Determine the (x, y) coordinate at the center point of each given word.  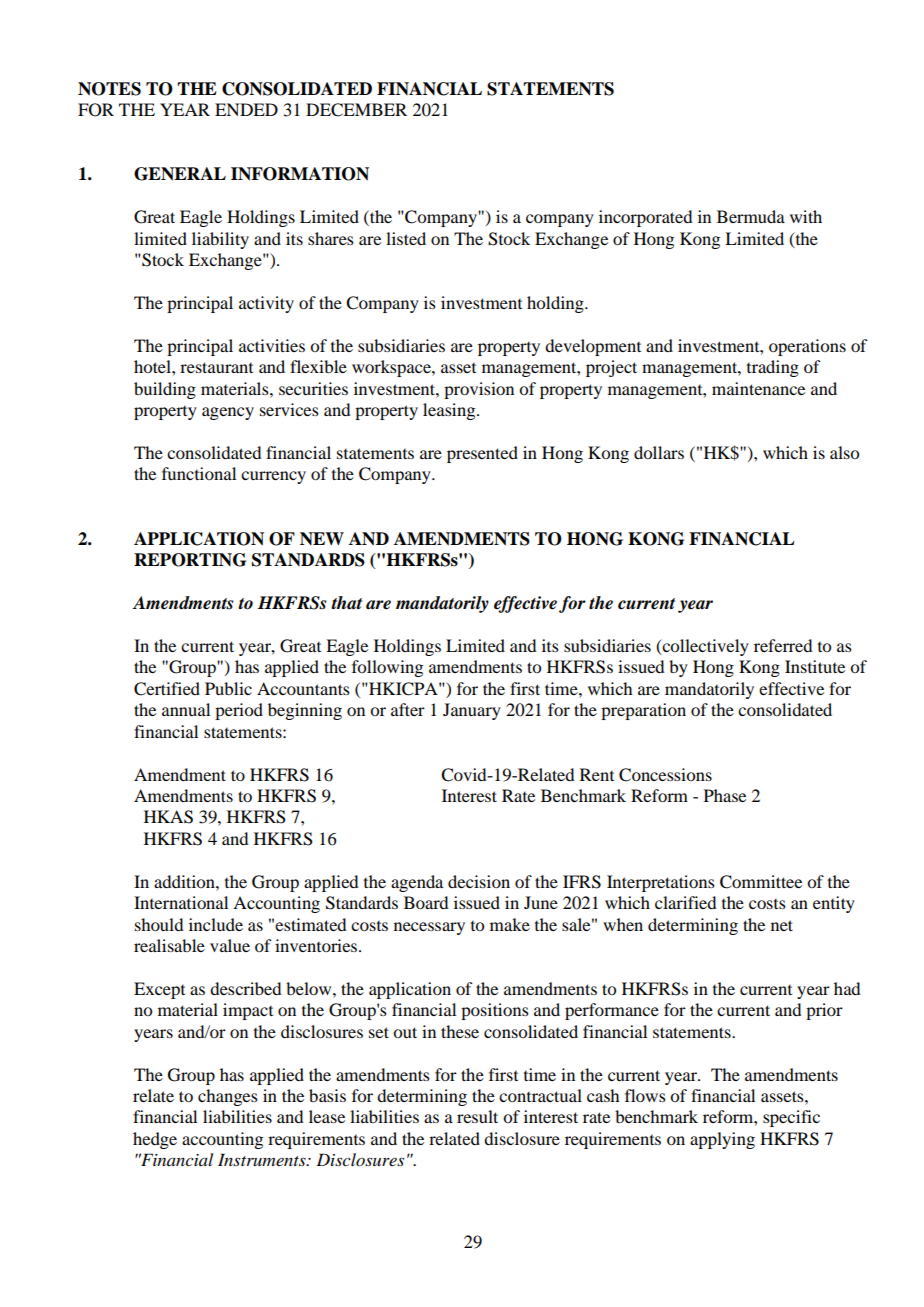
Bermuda (751, 216)
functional (199, 473)
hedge (155, 1140)
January (472, 711)
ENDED (246, 109)
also (844, 452)
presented (482, 454)
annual (186, 709)
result (477, 1116)
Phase (725, 795)
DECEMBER (356, 110)
